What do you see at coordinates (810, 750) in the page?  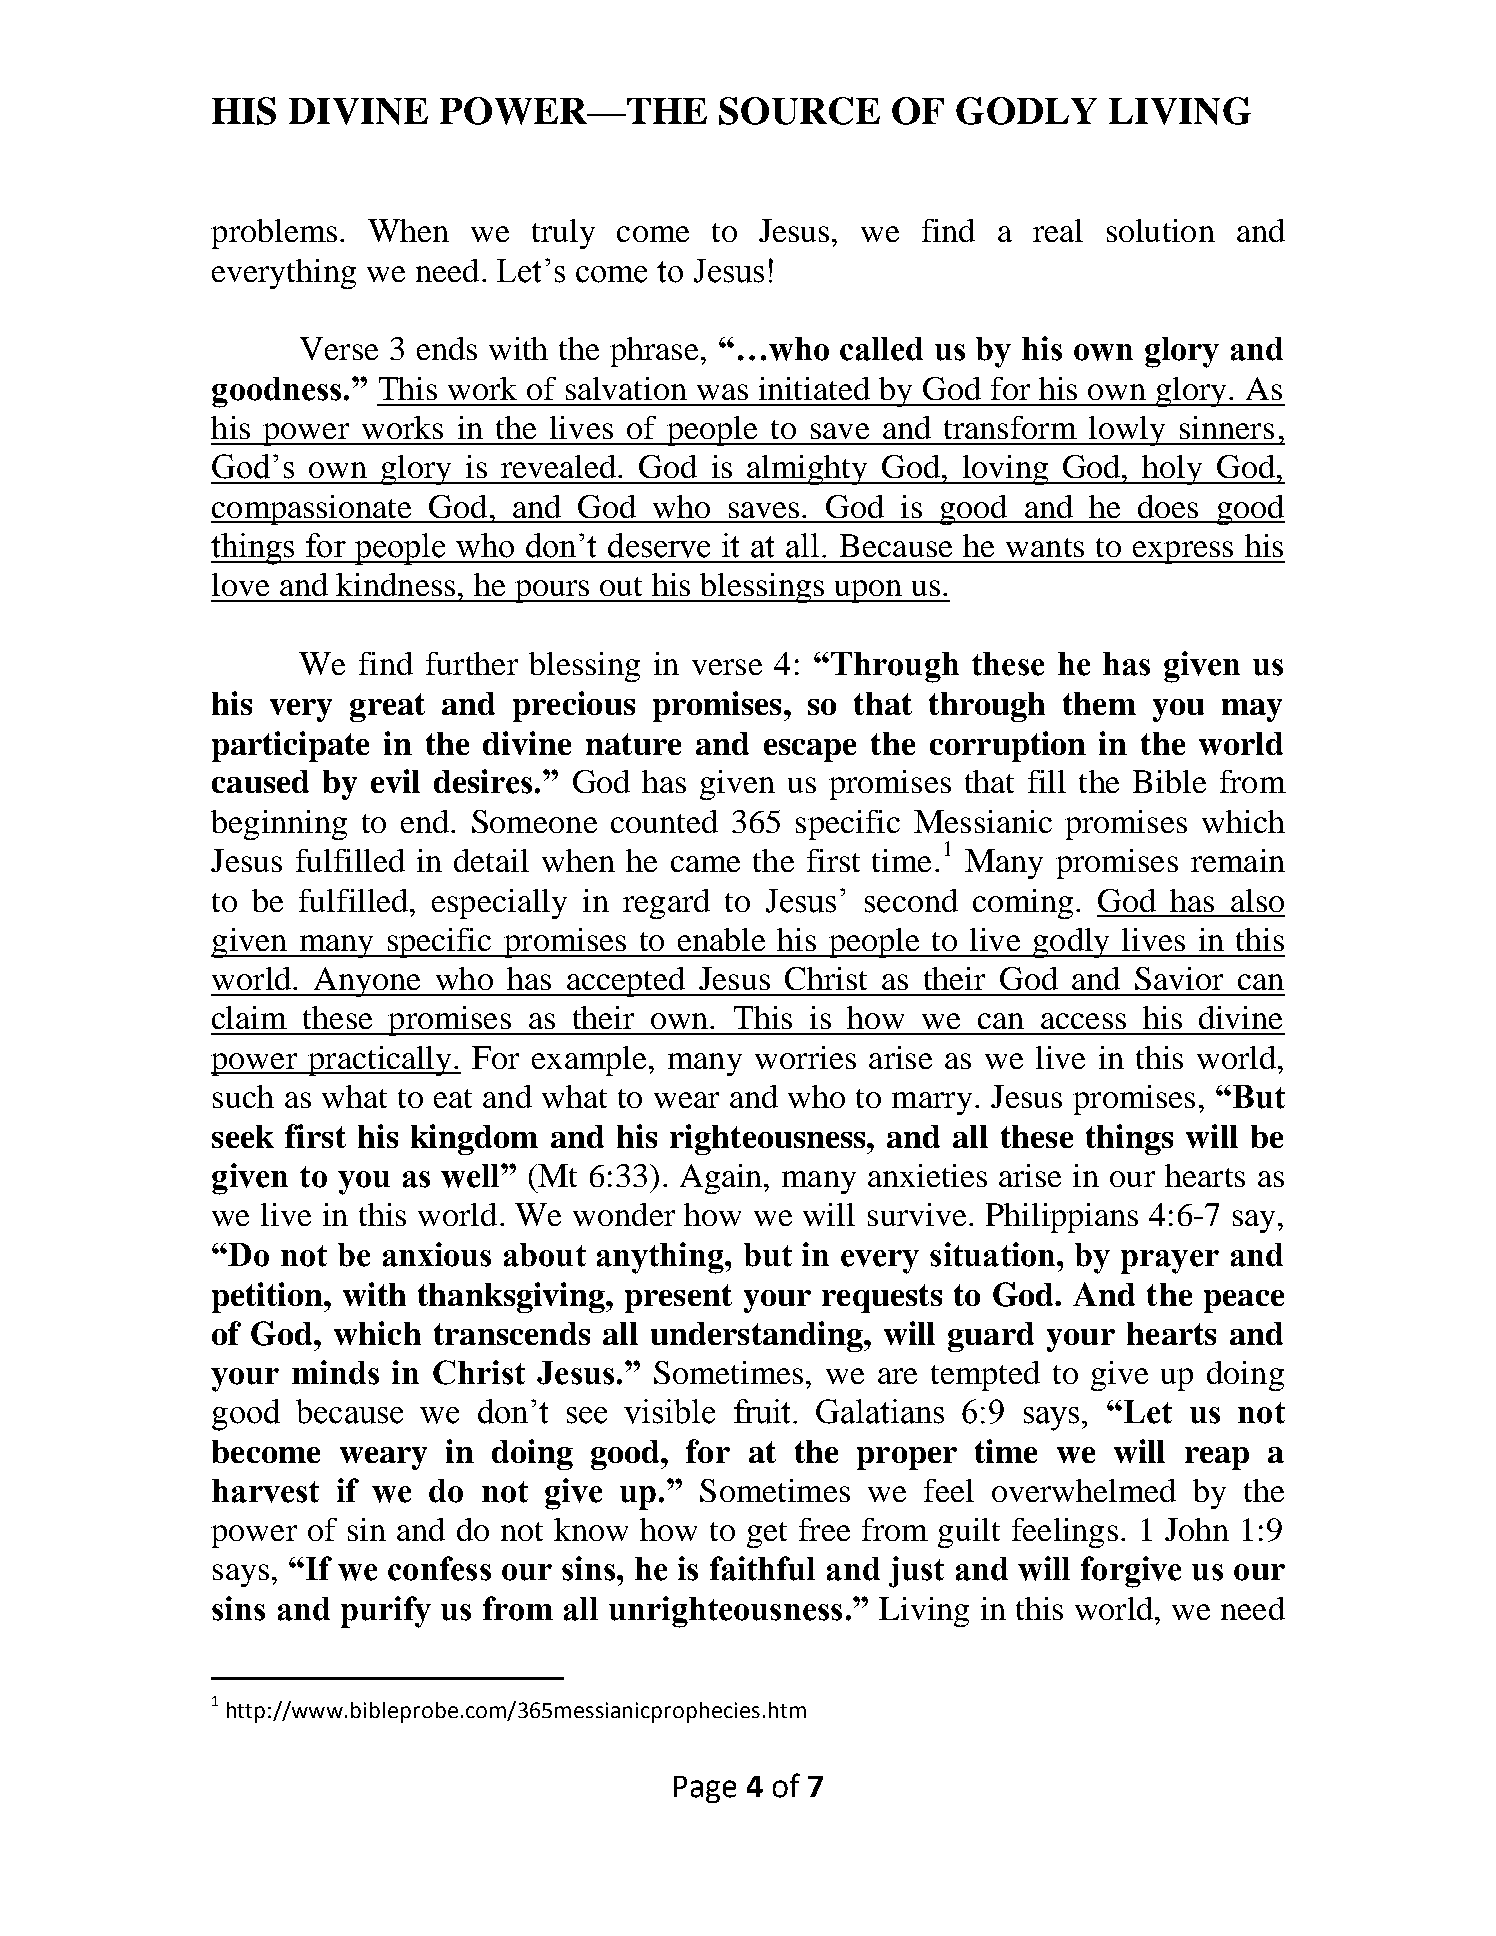 I see `escape` at bounding box center [810, 750].
